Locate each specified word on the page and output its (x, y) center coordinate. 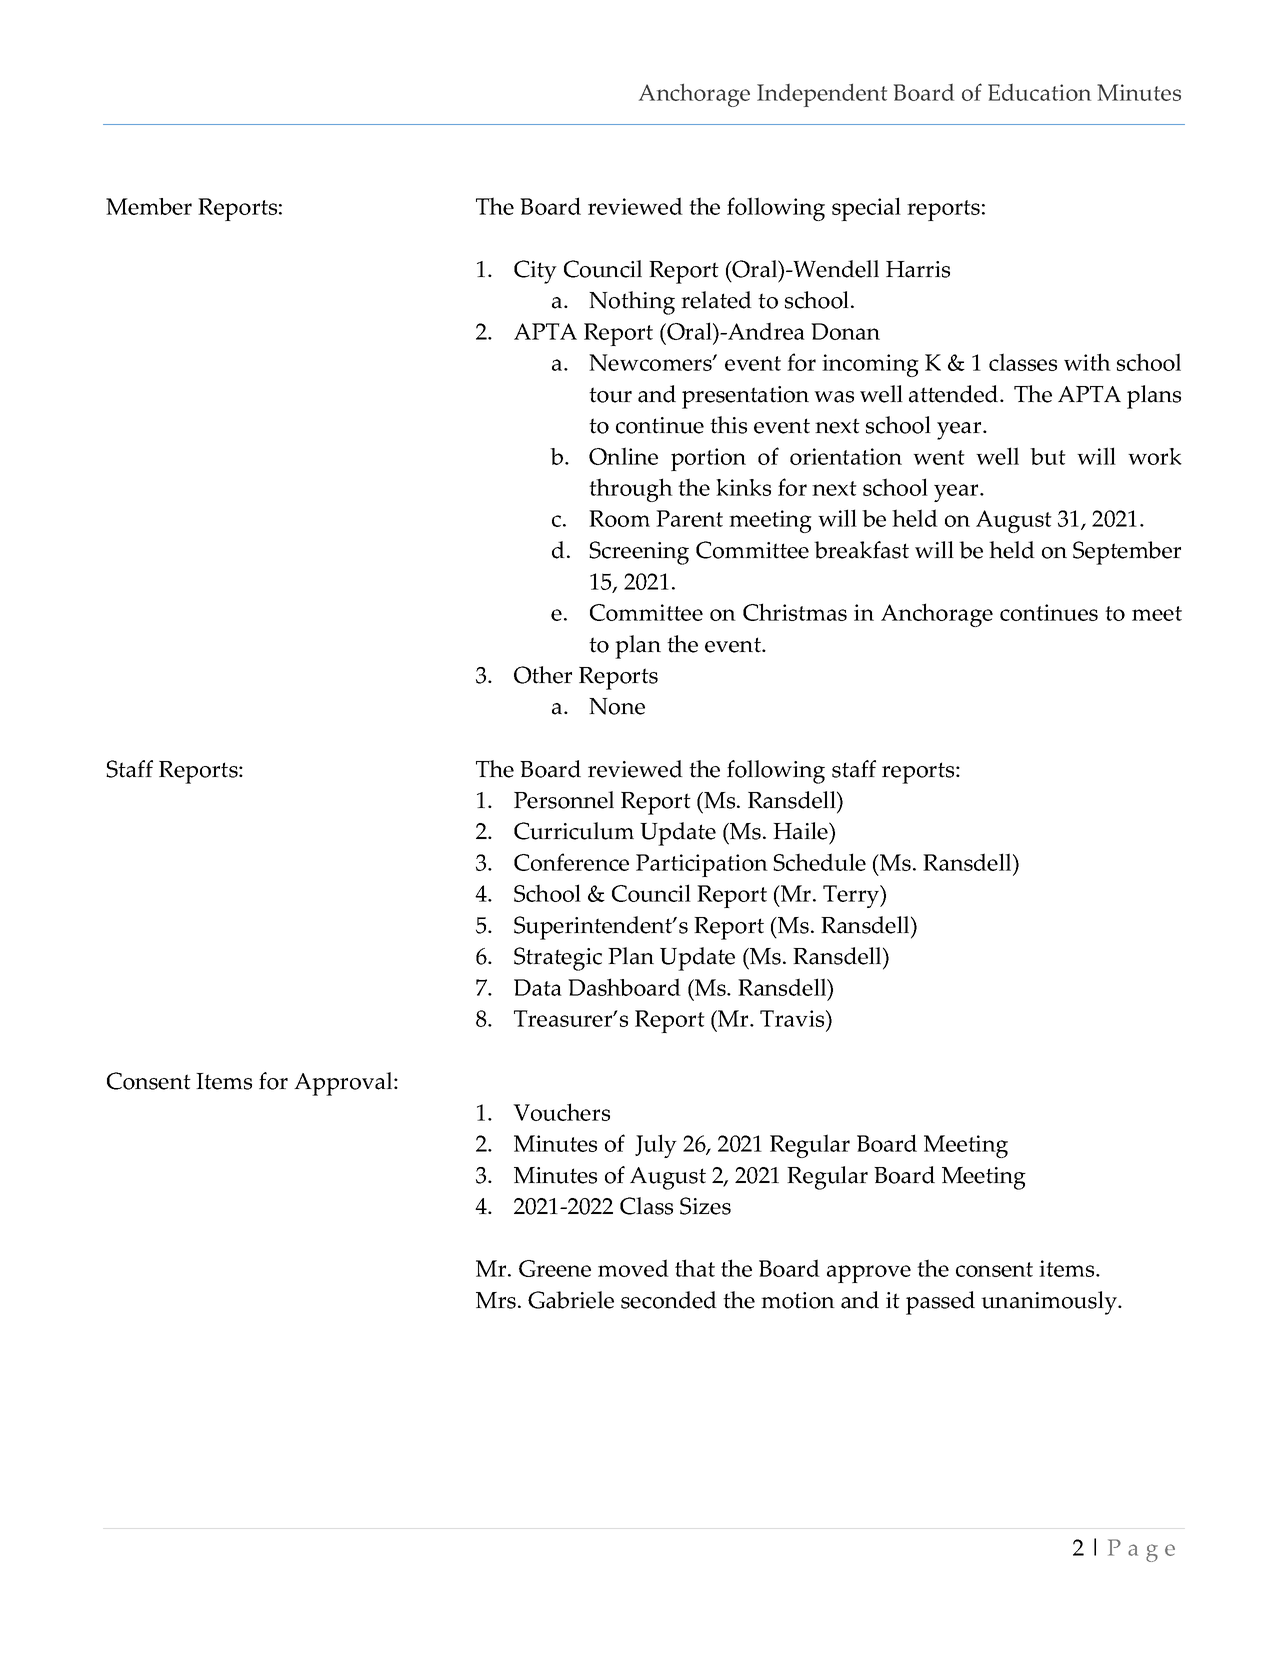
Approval (344, 1084)
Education (1039, 92)
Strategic (558, 959)
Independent (822, 95)
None (617, 706)
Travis (793, 1018)
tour (610, 395)
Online (623, 456)
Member (149, 206)
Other (543, 675)
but (1048, 456)
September (1127, 553)
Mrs (497, 1300)
